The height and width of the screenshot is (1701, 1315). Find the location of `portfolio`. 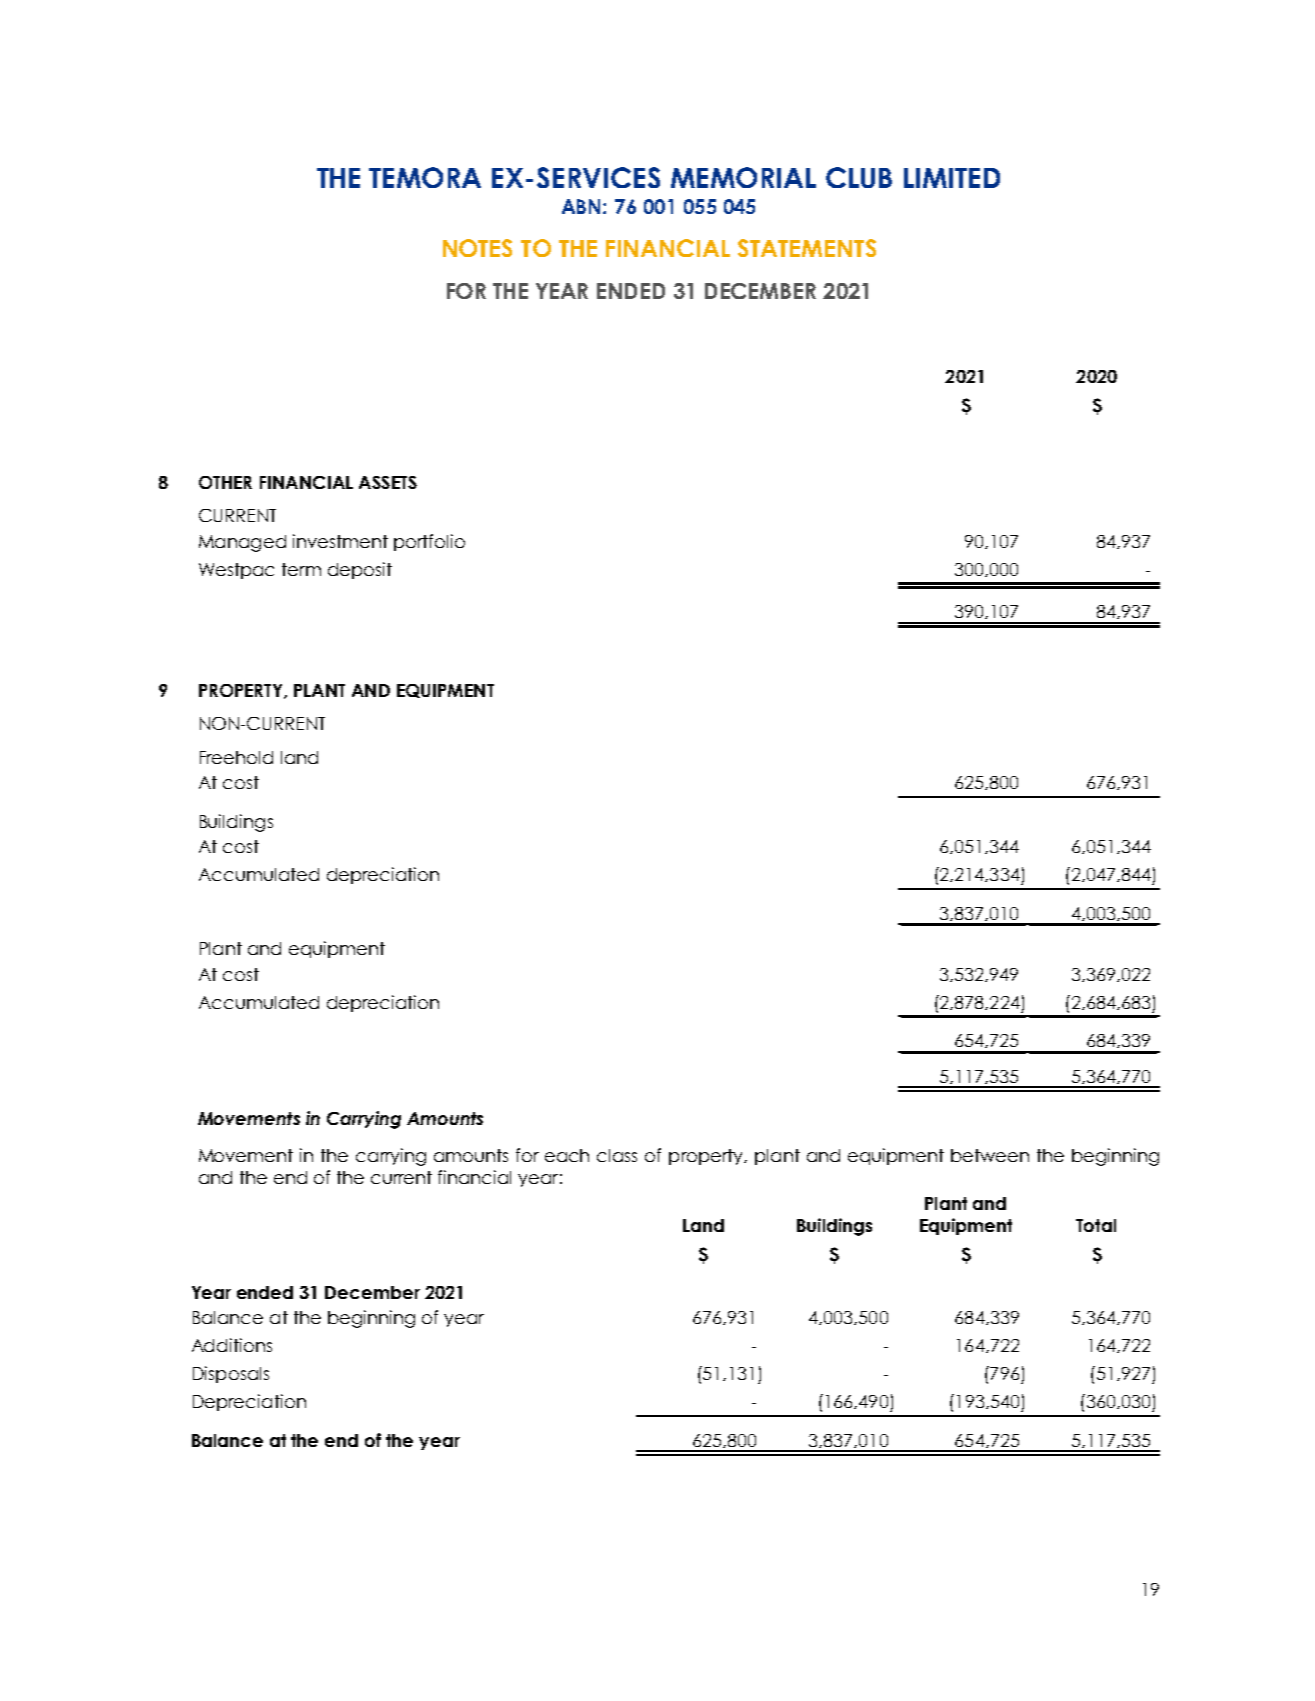

portfolio is located at coordinates (429, 542).
